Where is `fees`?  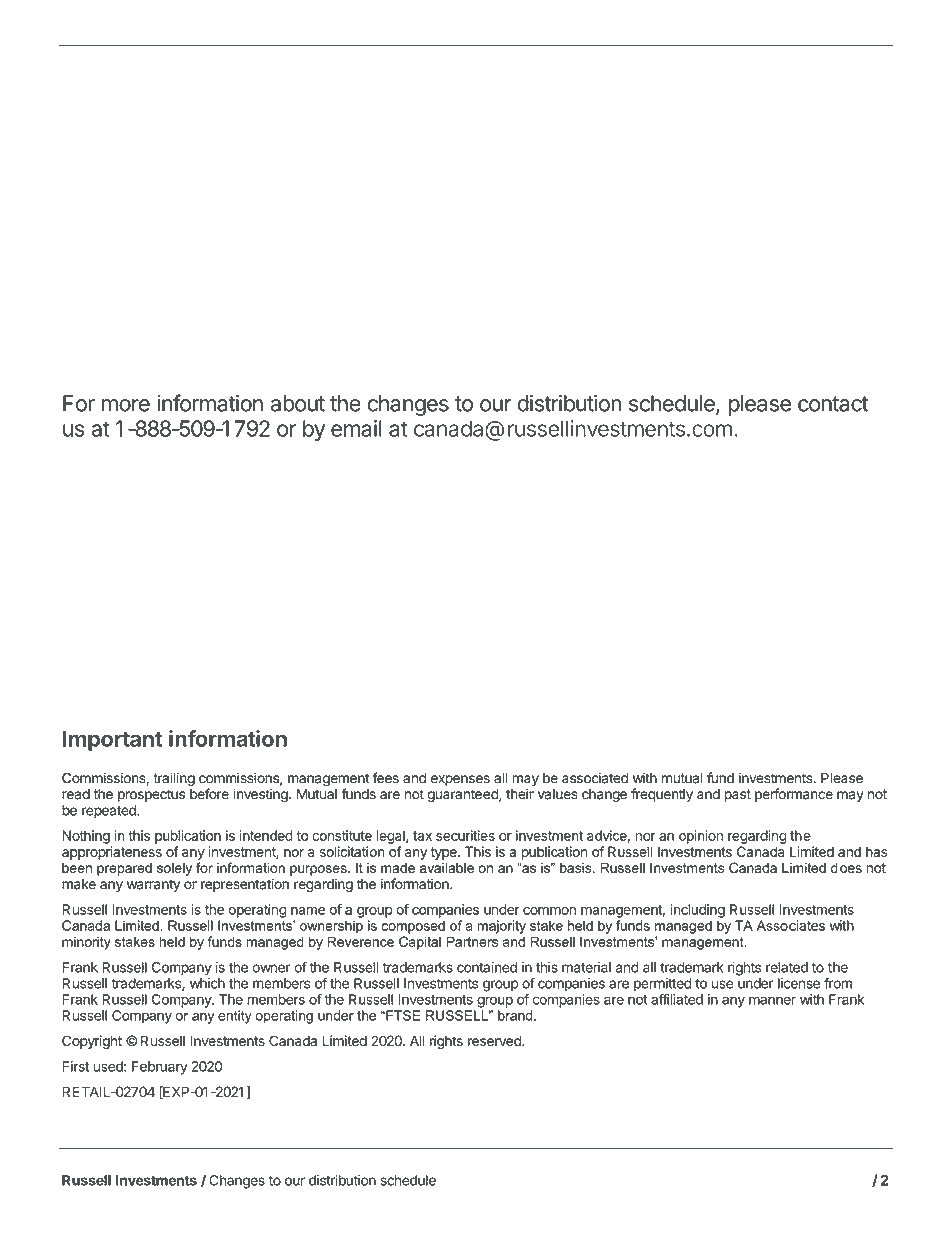 fees is located at coordinates (386, 778).
